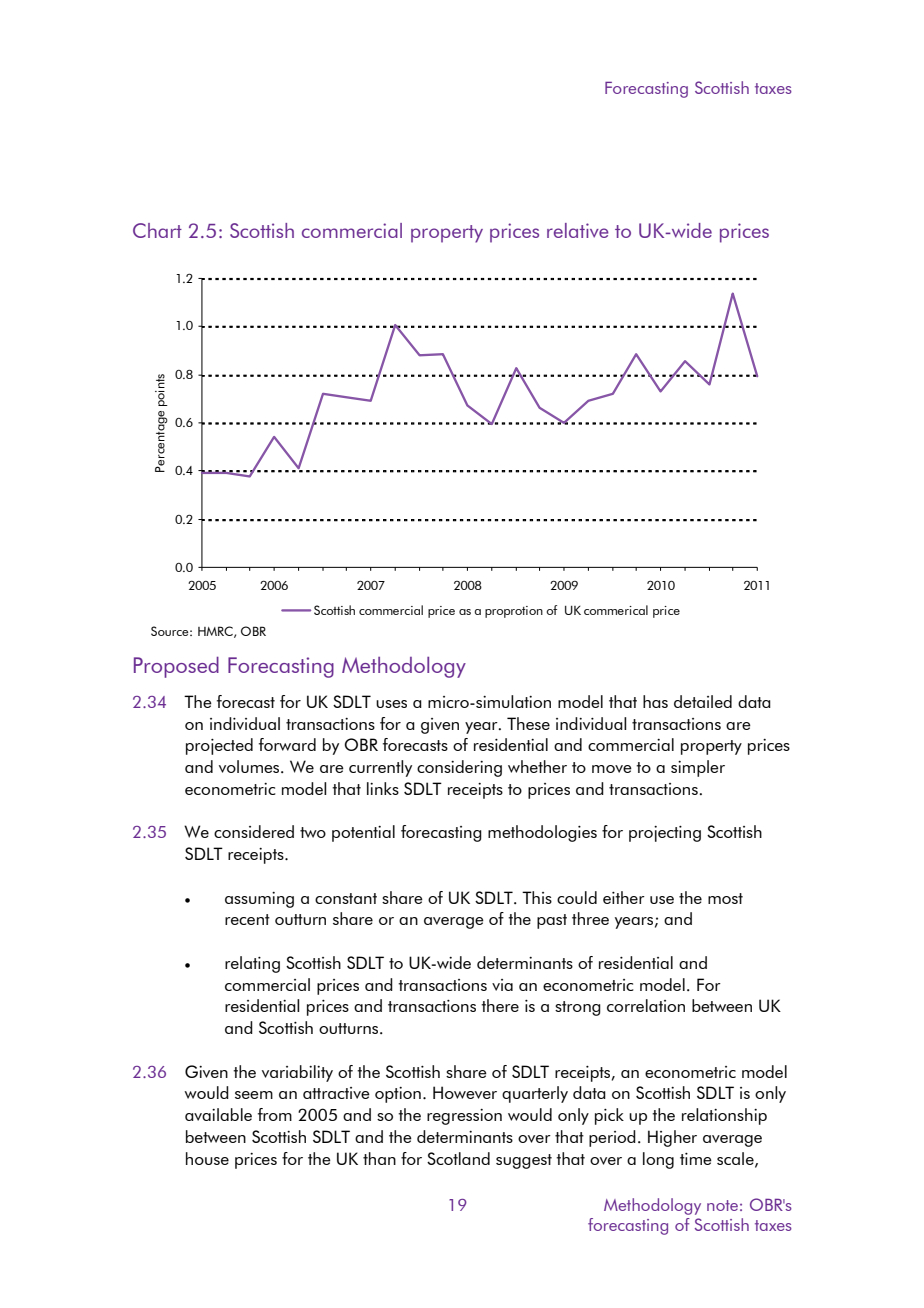 This screenshot has width=924, height=1308. What do you see at coordinates (665, 834) in the screenshot?
I see `projecting` at bounding box center [665, 834].
